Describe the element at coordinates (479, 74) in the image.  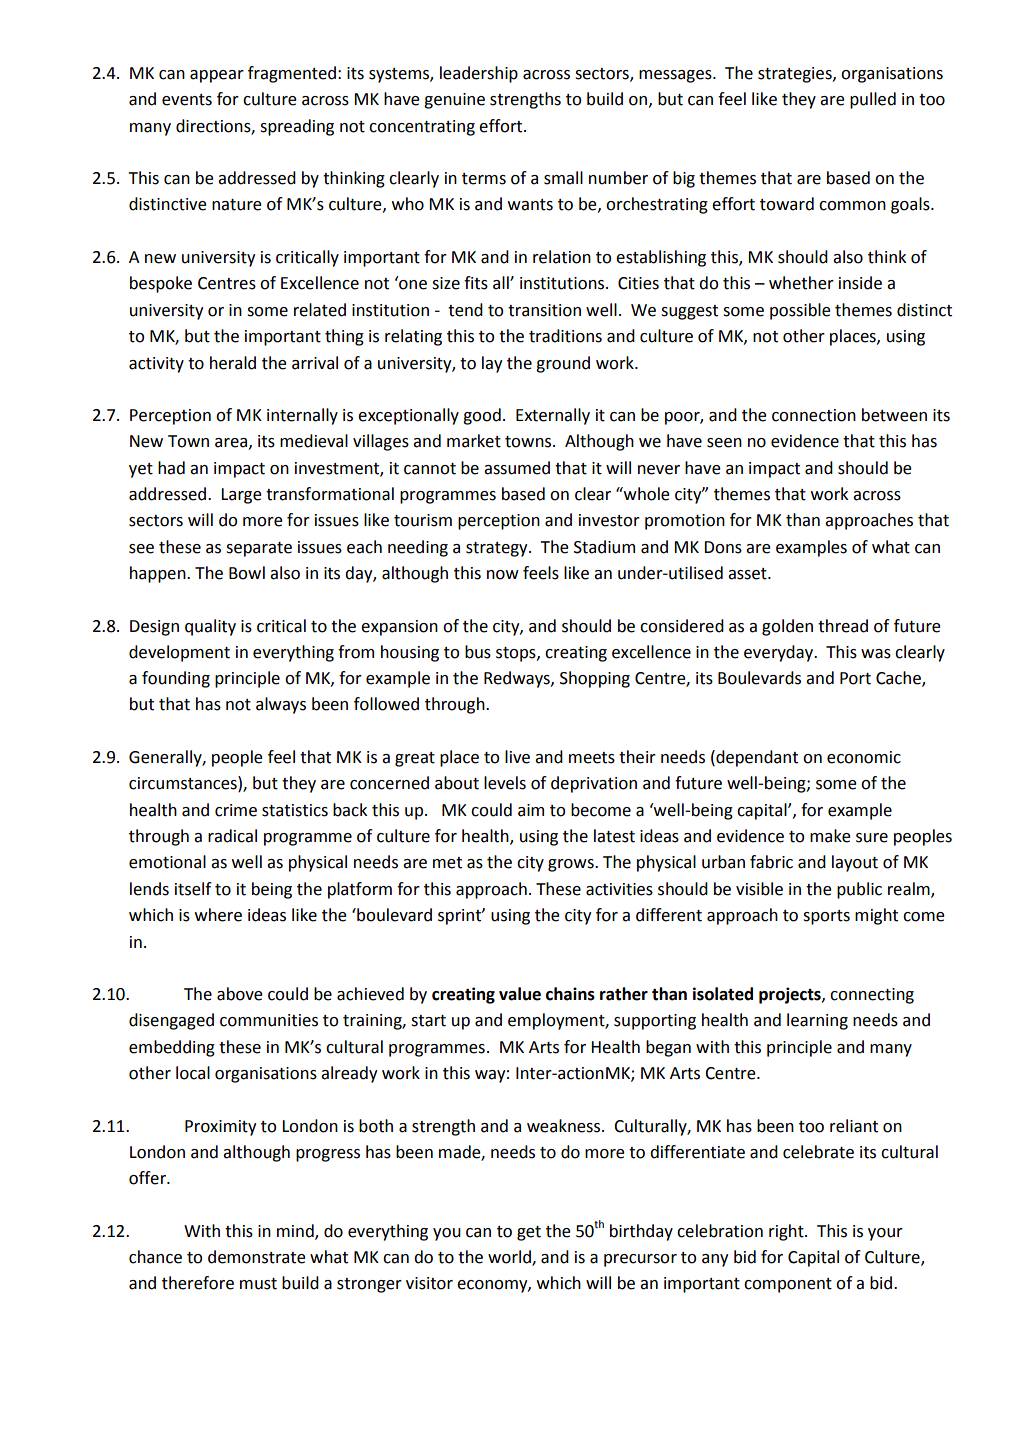
I see `leadership` at that location.
